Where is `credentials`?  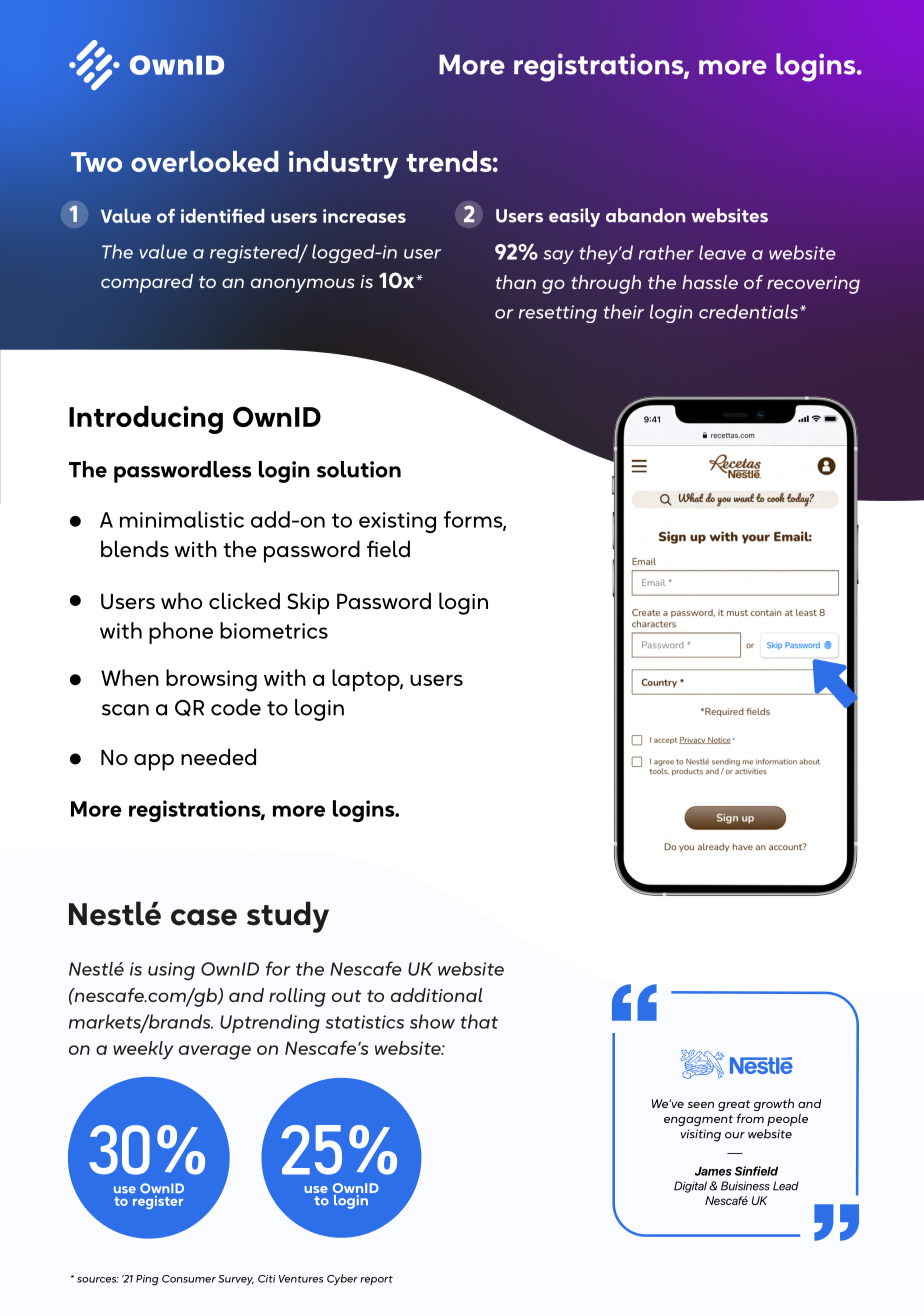 credentials is located at coordinates (748, 311).
